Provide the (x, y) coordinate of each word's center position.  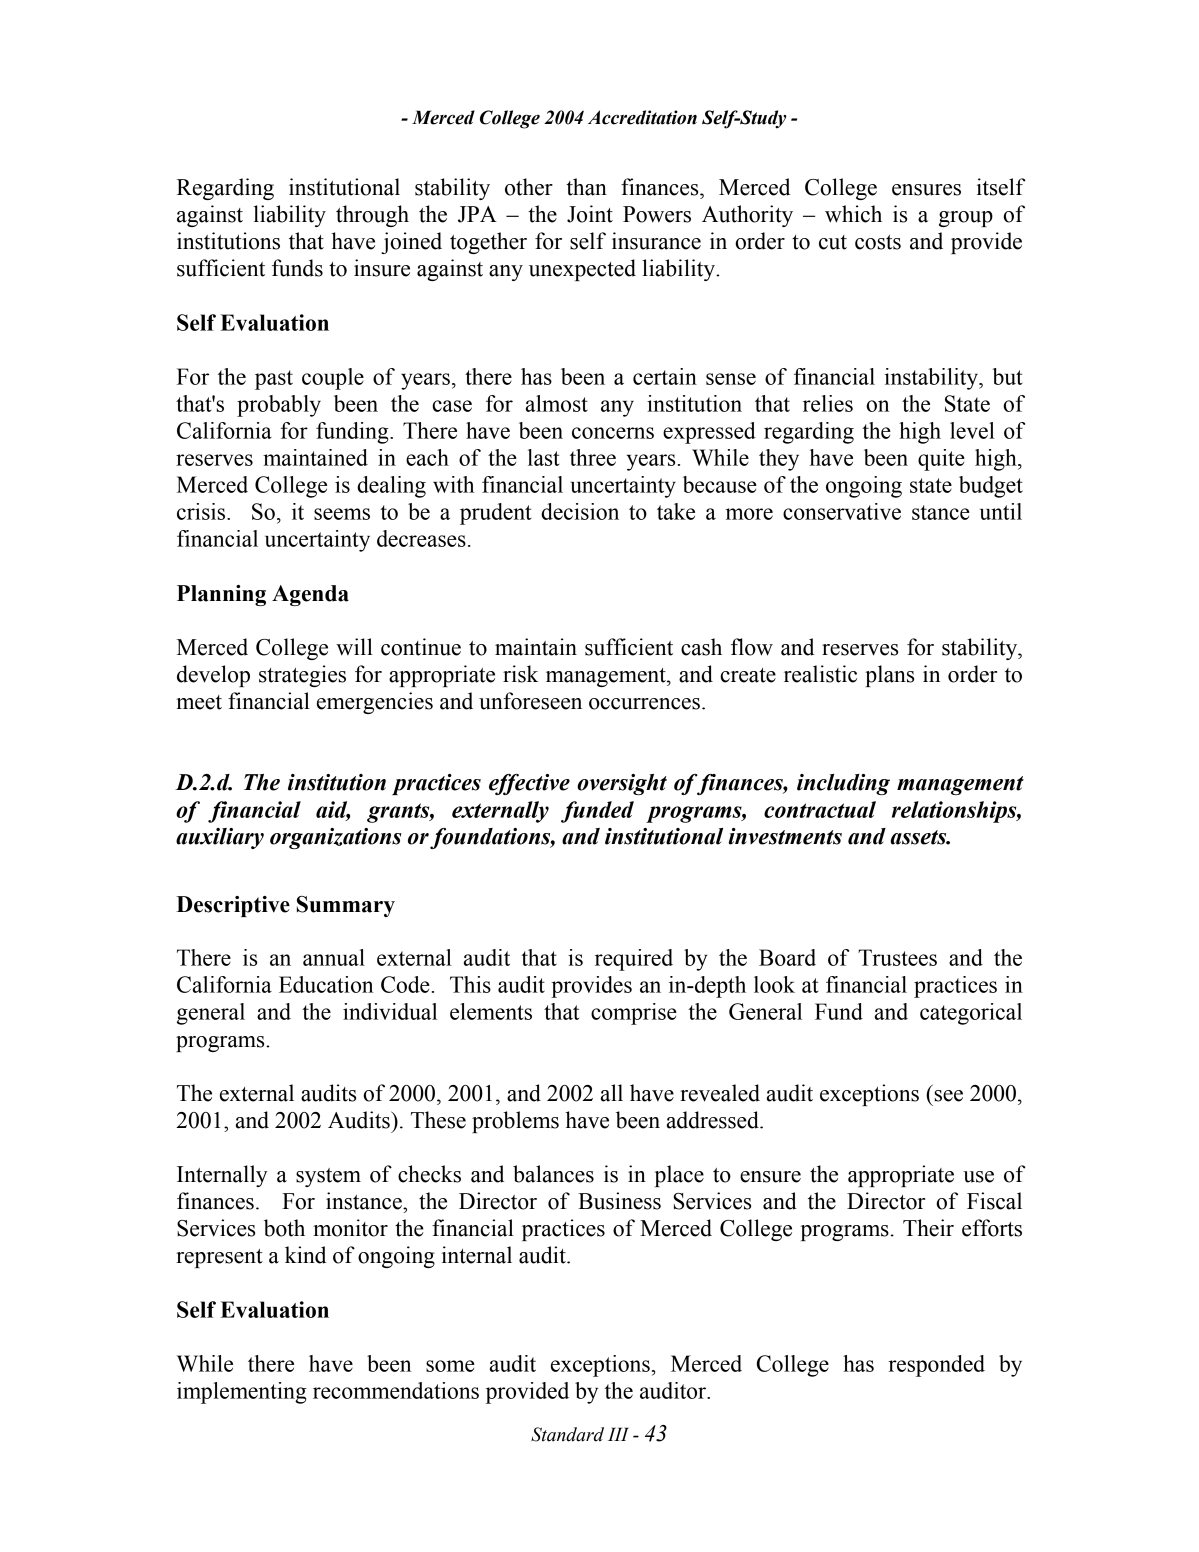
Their (928, 1228)
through (372, 216)
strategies (302, 676)
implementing (242, 1393)
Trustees (897, 957)
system (328, 1177)
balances (553, 1174)
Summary (346, 906)
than (587, 187)
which (853, 214)
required (634, 960)
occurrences (644, 704)
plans (889, 676)
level (972, 430)
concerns (613, 433)
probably (279, 406)
